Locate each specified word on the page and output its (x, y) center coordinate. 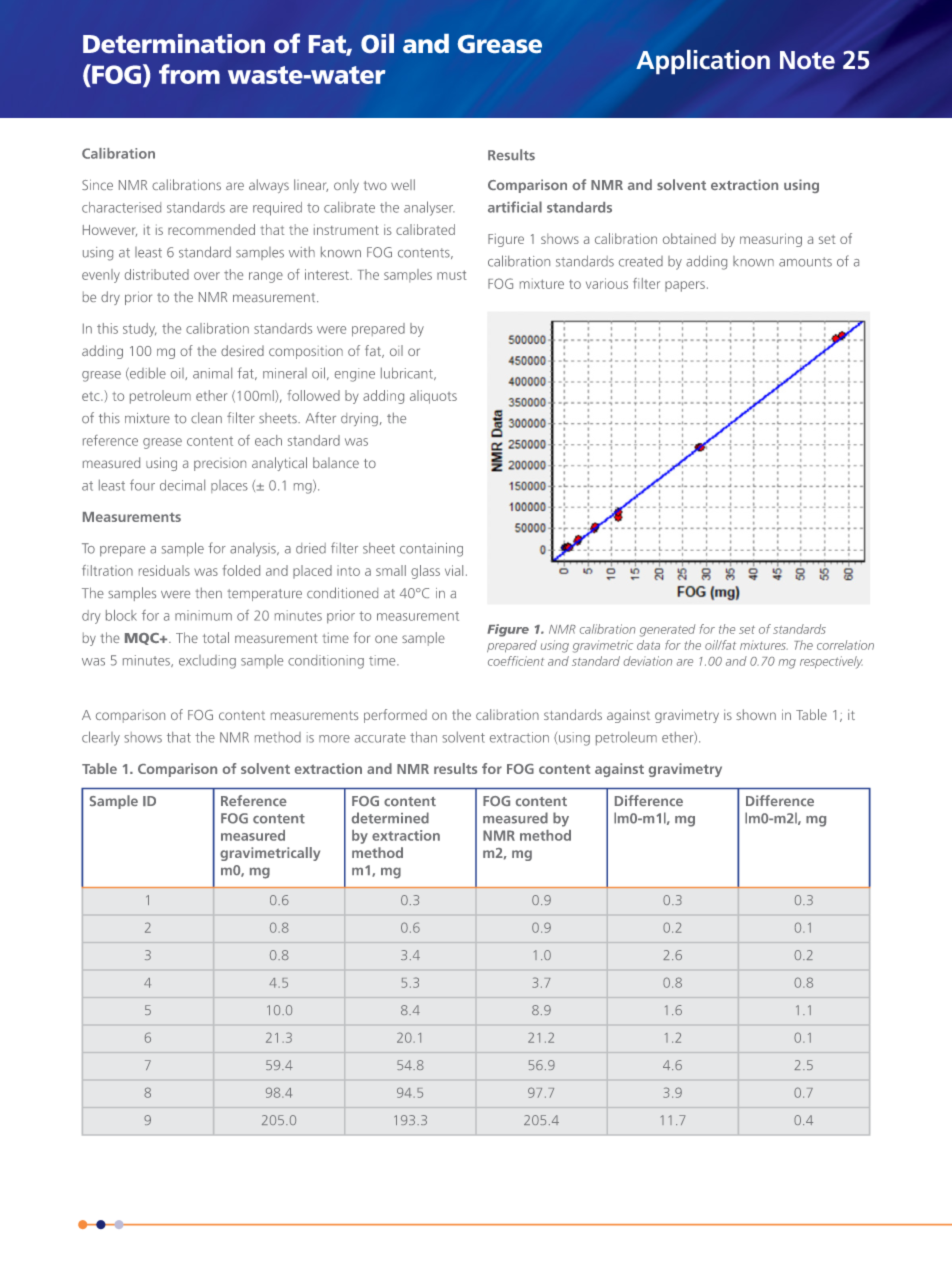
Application (703, 62)
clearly (101, 738)
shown (756, 714)
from (189, 74)
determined (390, 818)
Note (807, 60)
